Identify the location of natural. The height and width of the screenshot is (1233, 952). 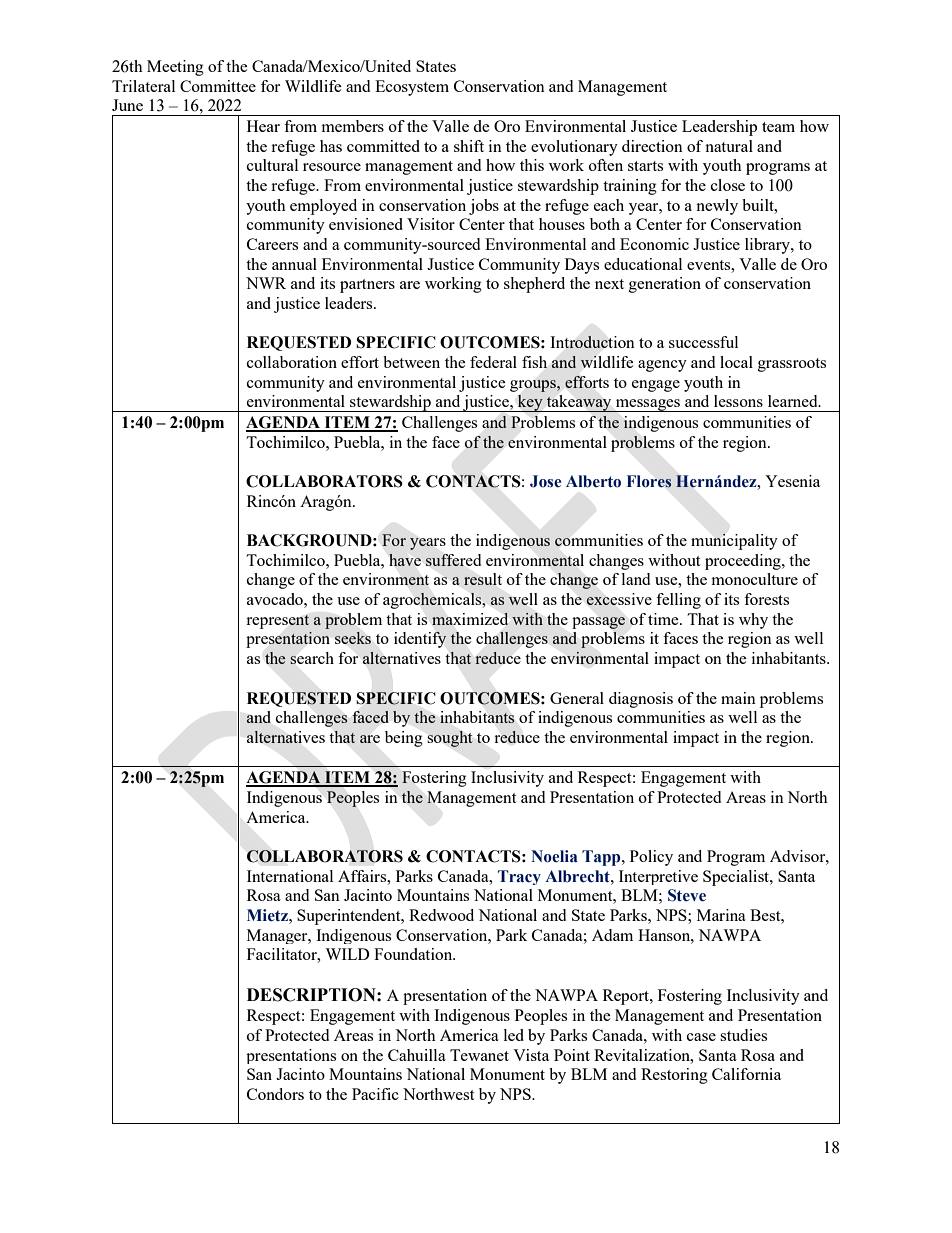
(729, 146).
